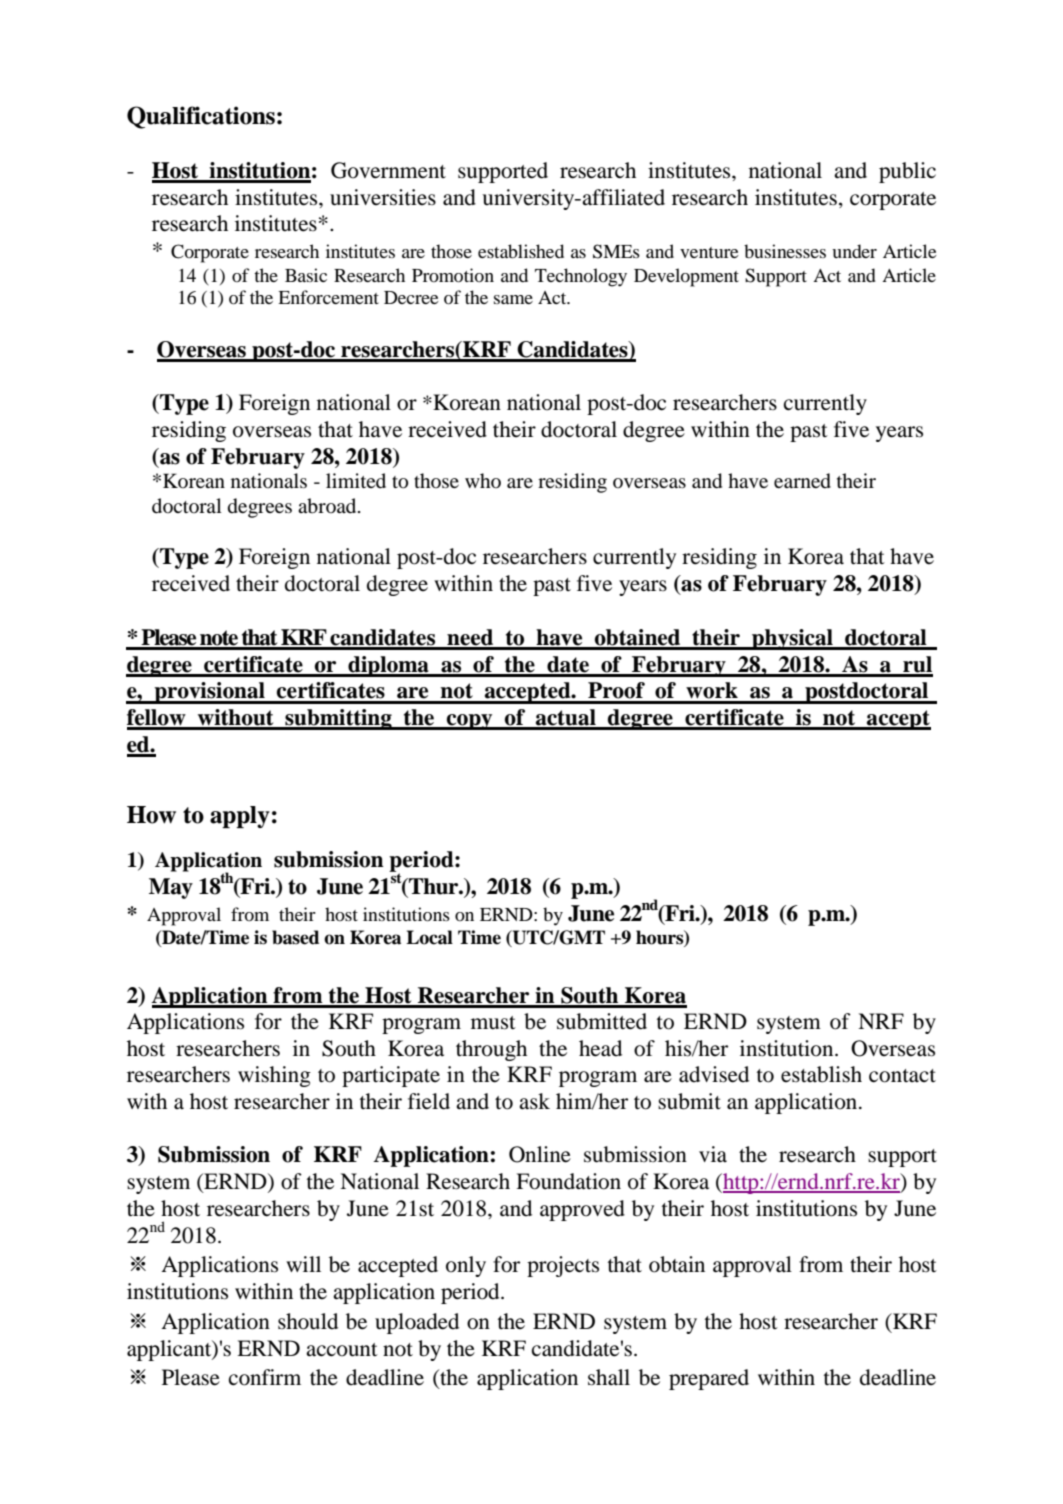  Describe the element at coordinates (295, 937) in the screenshot. I see `based` at that location.
